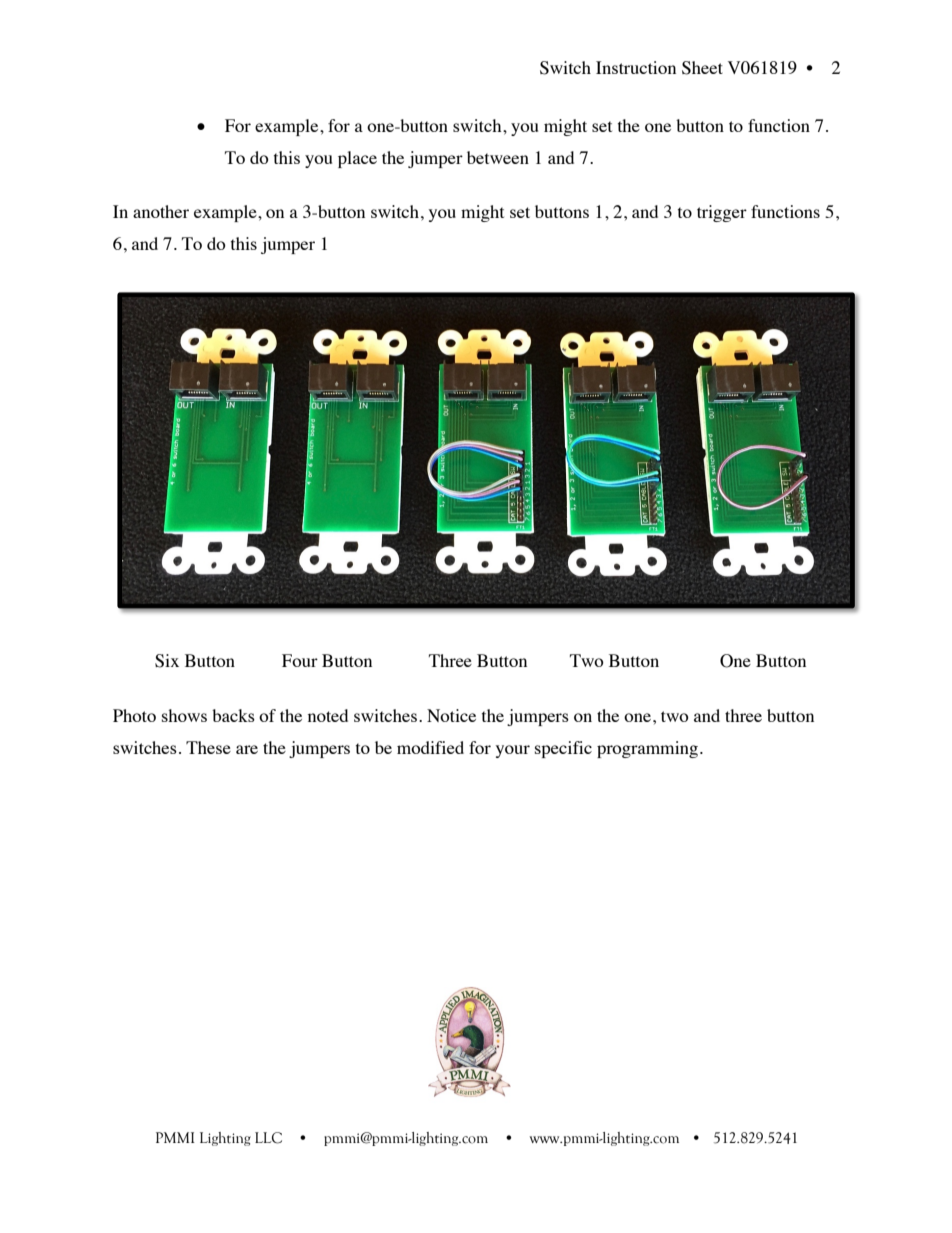  I want to click on Instruction, so click(636, 67).
